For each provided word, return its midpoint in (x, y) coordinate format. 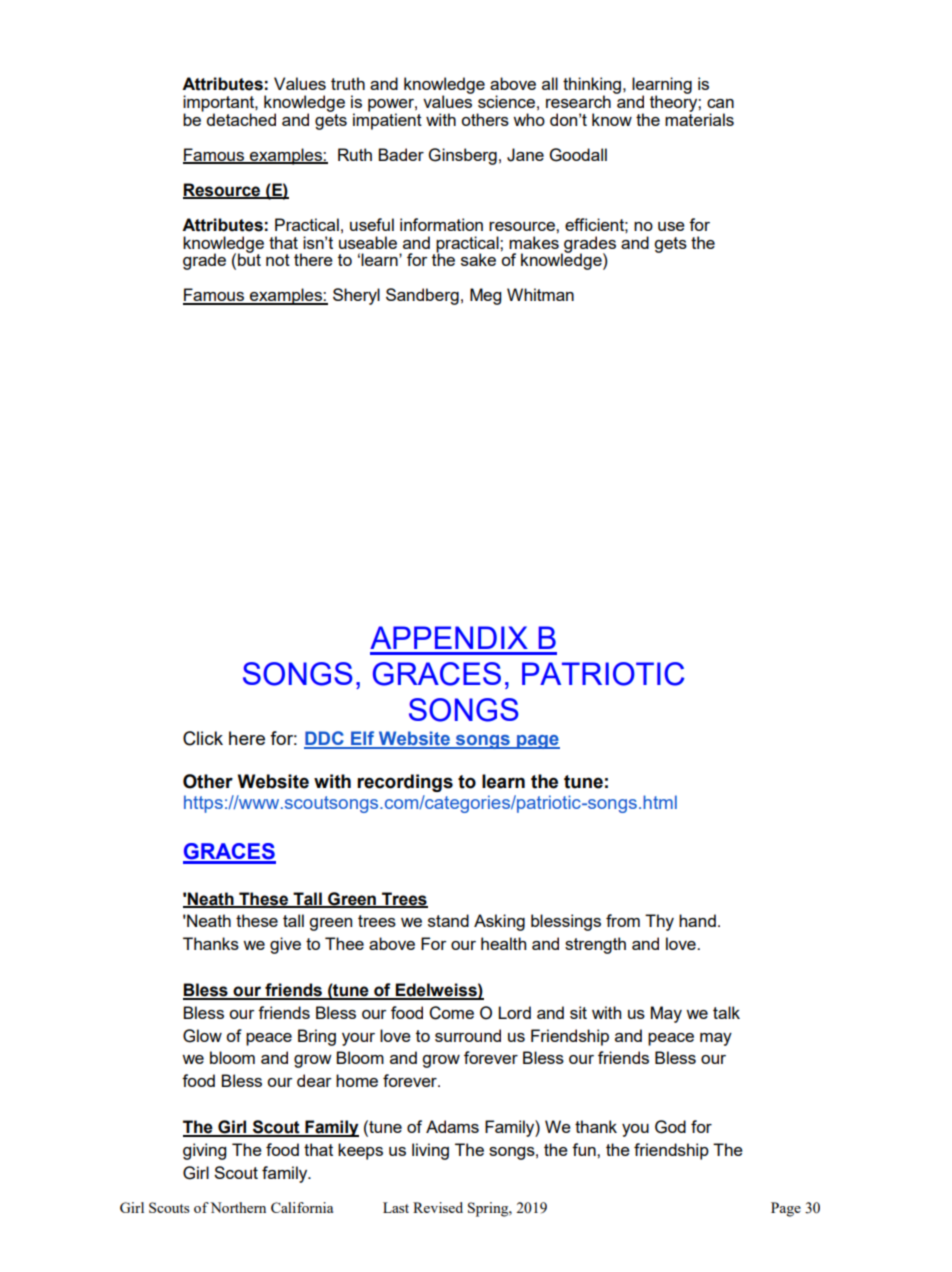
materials (699, 118)
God (670, 1127)
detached (241, 119)
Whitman (540, 294)
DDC (325, 739)
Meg (485, 296)
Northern (238, 1207)
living (430, 1151)
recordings (405, 783)
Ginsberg (463, 156)
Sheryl (356, 296)
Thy (659, 922)
